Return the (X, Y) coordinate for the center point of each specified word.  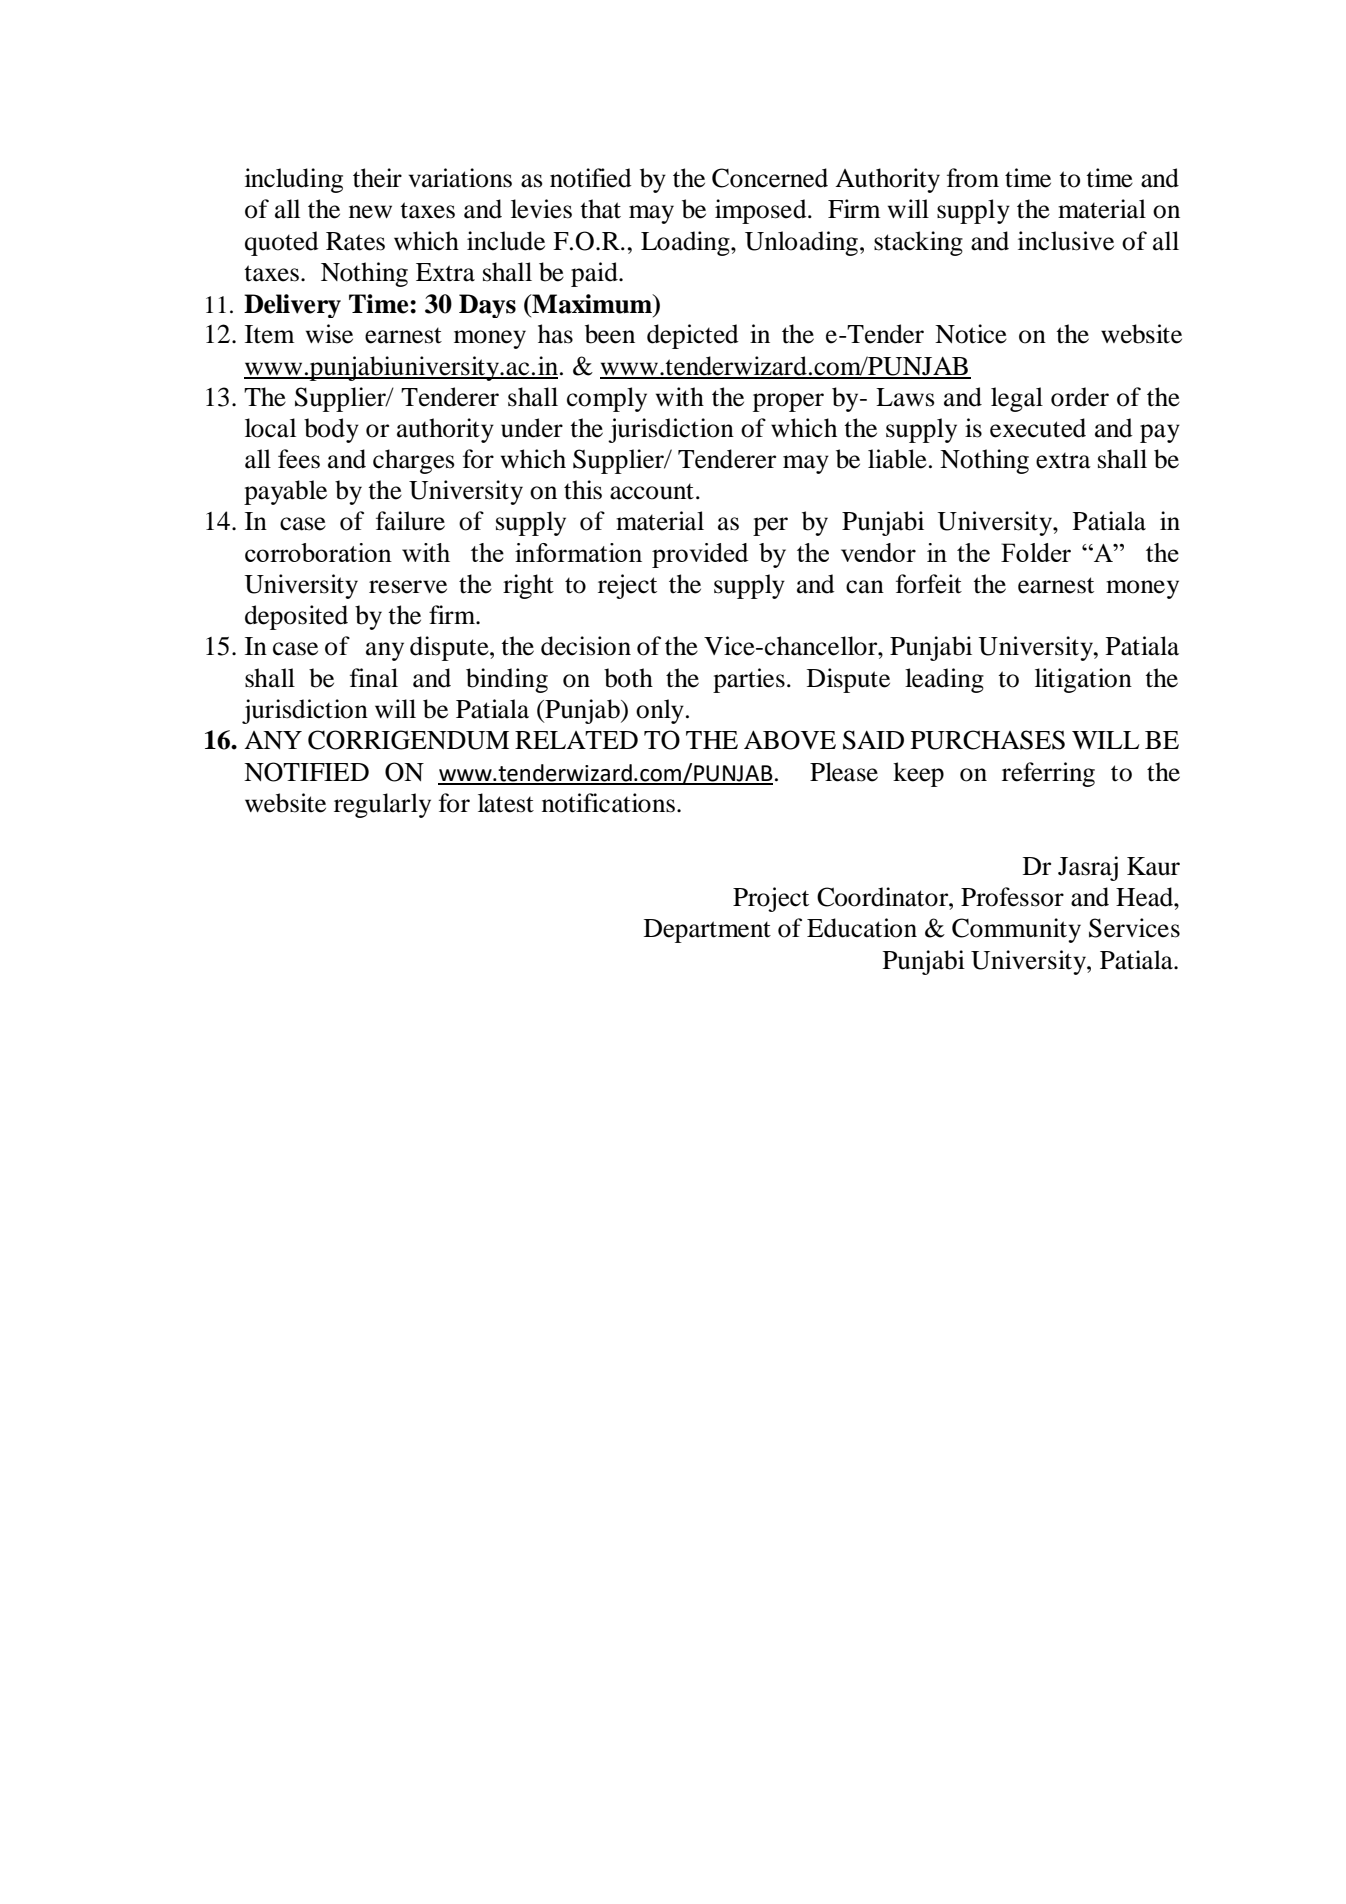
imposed (762, 211)
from (973, 178)
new (370, 212)
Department (707, 931)
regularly (382, 805)
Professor (1012, 897)
